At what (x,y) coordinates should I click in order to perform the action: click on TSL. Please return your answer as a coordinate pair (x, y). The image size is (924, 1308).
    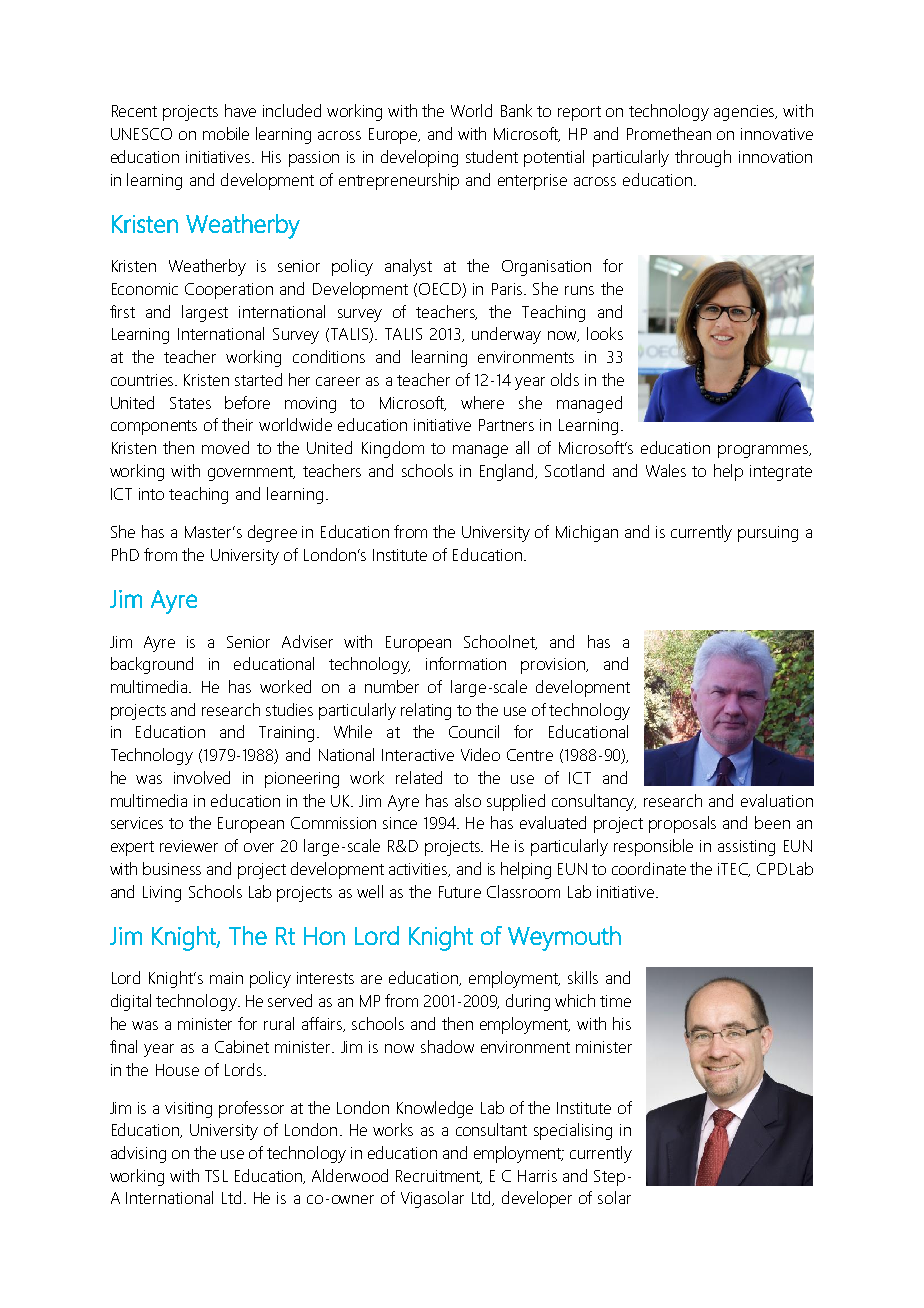
    Looking at the image, I should click on (216, 1176).
